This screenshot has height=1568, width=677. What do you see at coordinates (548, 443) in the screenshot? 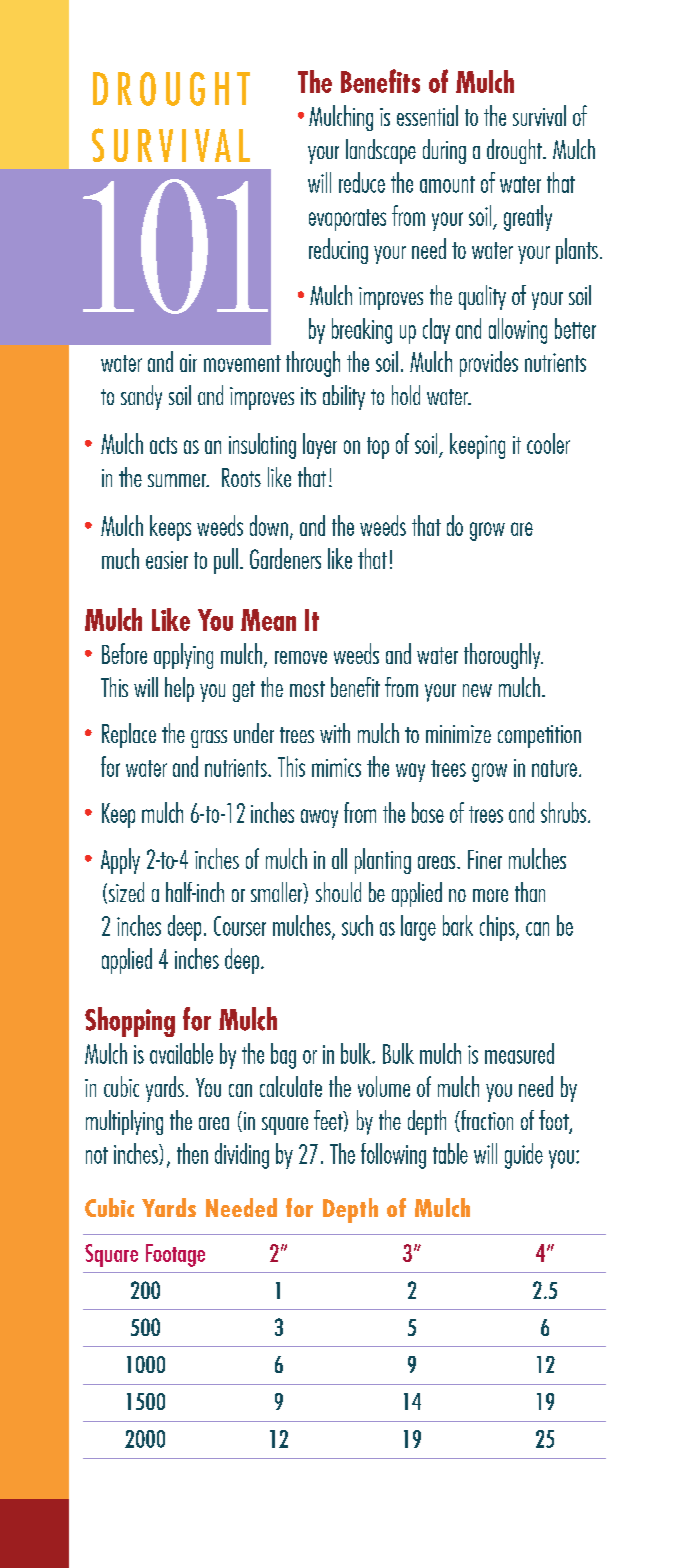
I see `cooler` at bounding box center [548, 443].
